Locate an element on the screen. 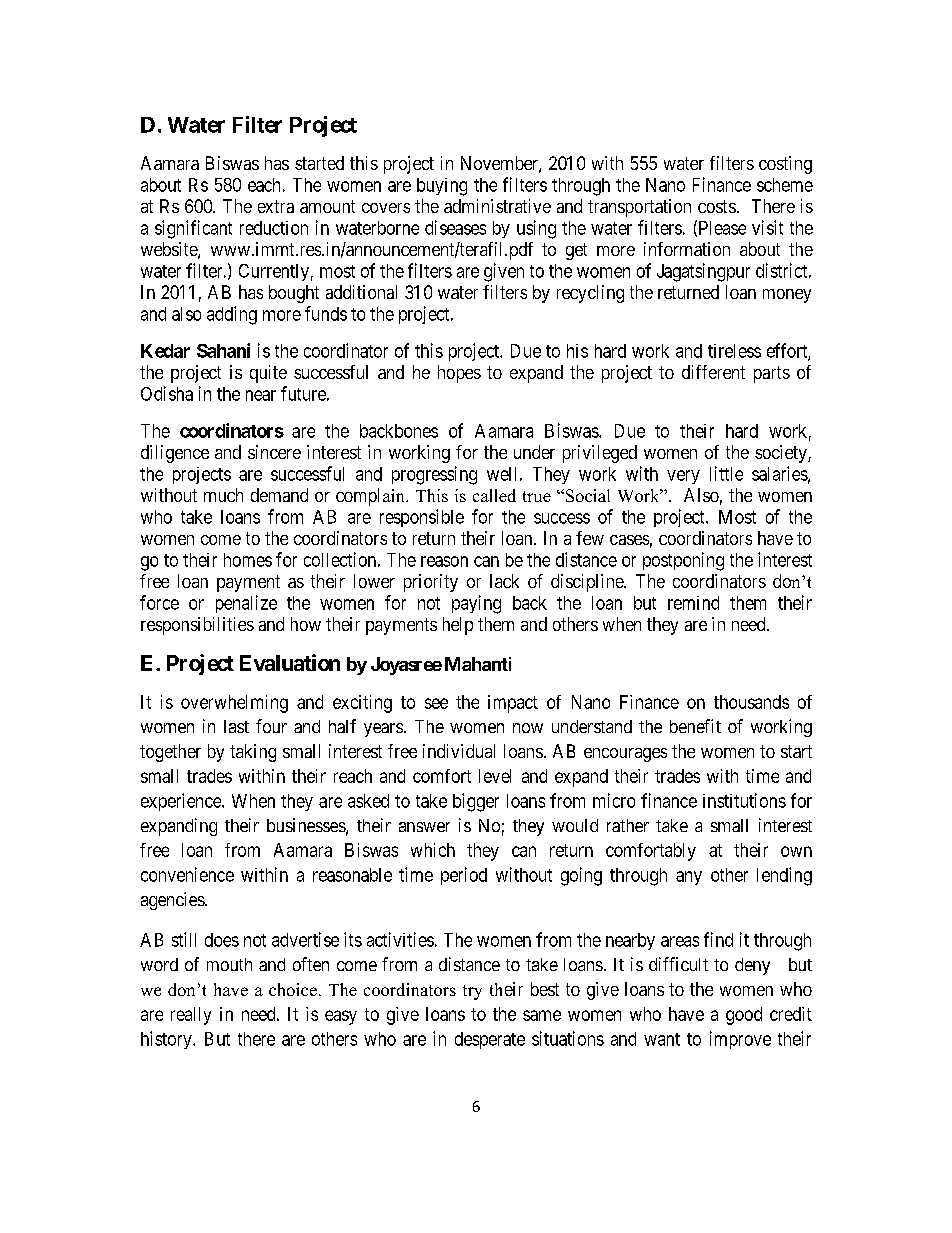 The image size is (952, 1233). little is located at coordinates (726, 473).
